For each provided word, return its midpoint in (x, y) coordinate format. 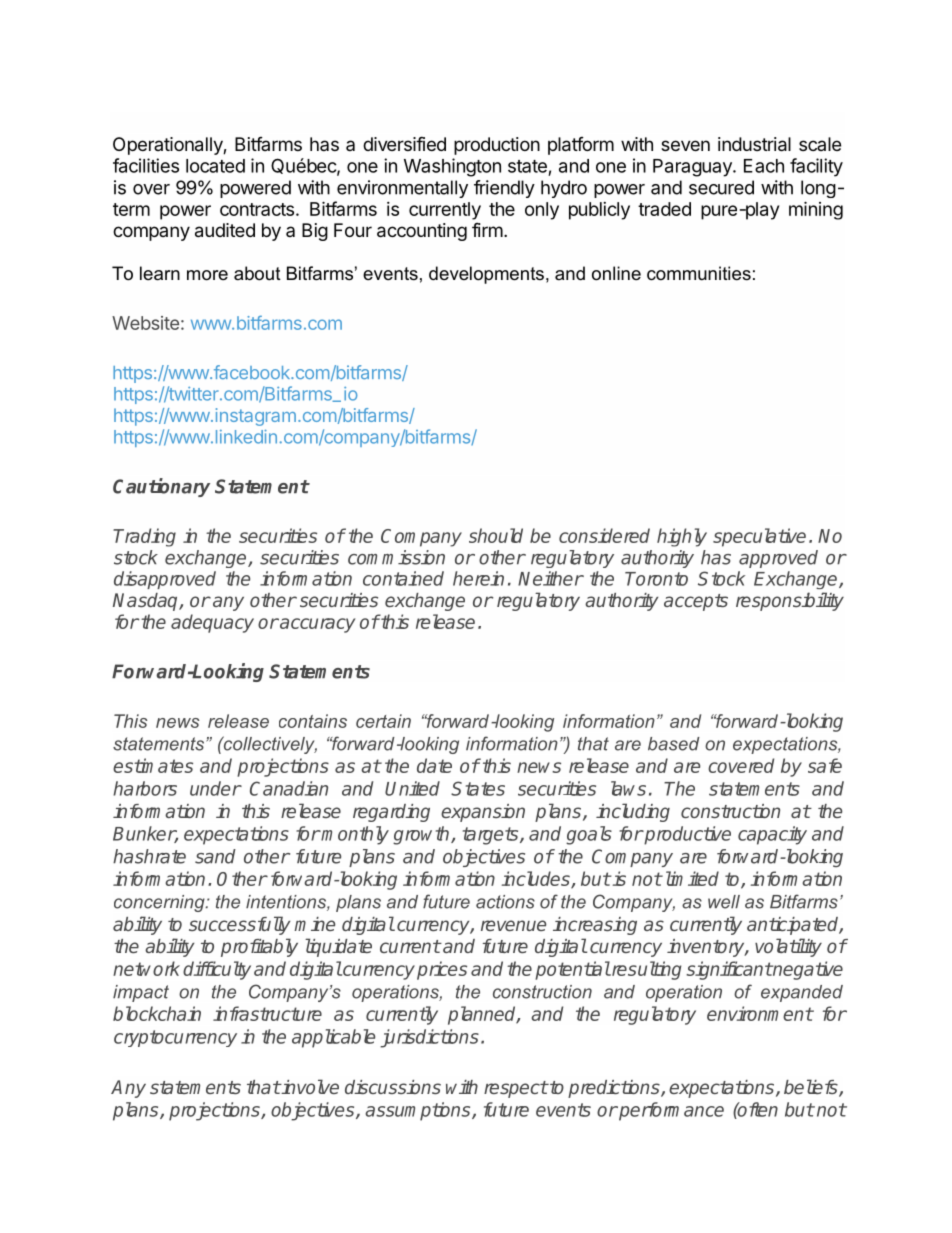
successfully (239, 925)
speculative (759, 537)
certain (383, 721)
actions (505, 902)
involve (309, 1086)
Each (764, 166)
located (215, 166)
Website (145, 323)
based (674, 744)
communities (699, 273)
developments (486, 275)
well (724, 902)
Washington (452, 167)
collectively (269, 745)
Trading (144, 537)
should (496, 535)
